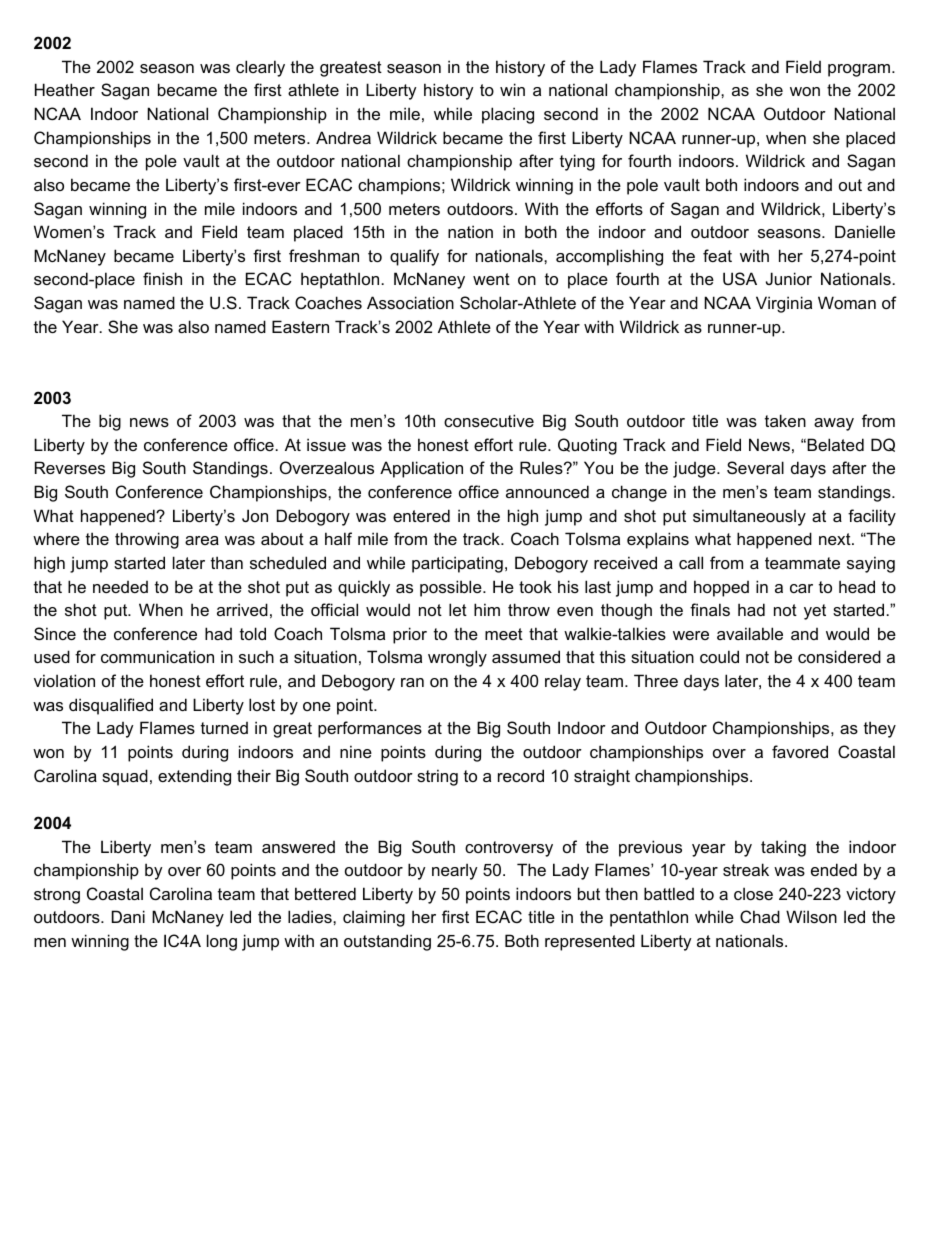 The image size is (952, 1233). Describe the element at coordinates (222, 942) in the page. I see `long` at that location.
